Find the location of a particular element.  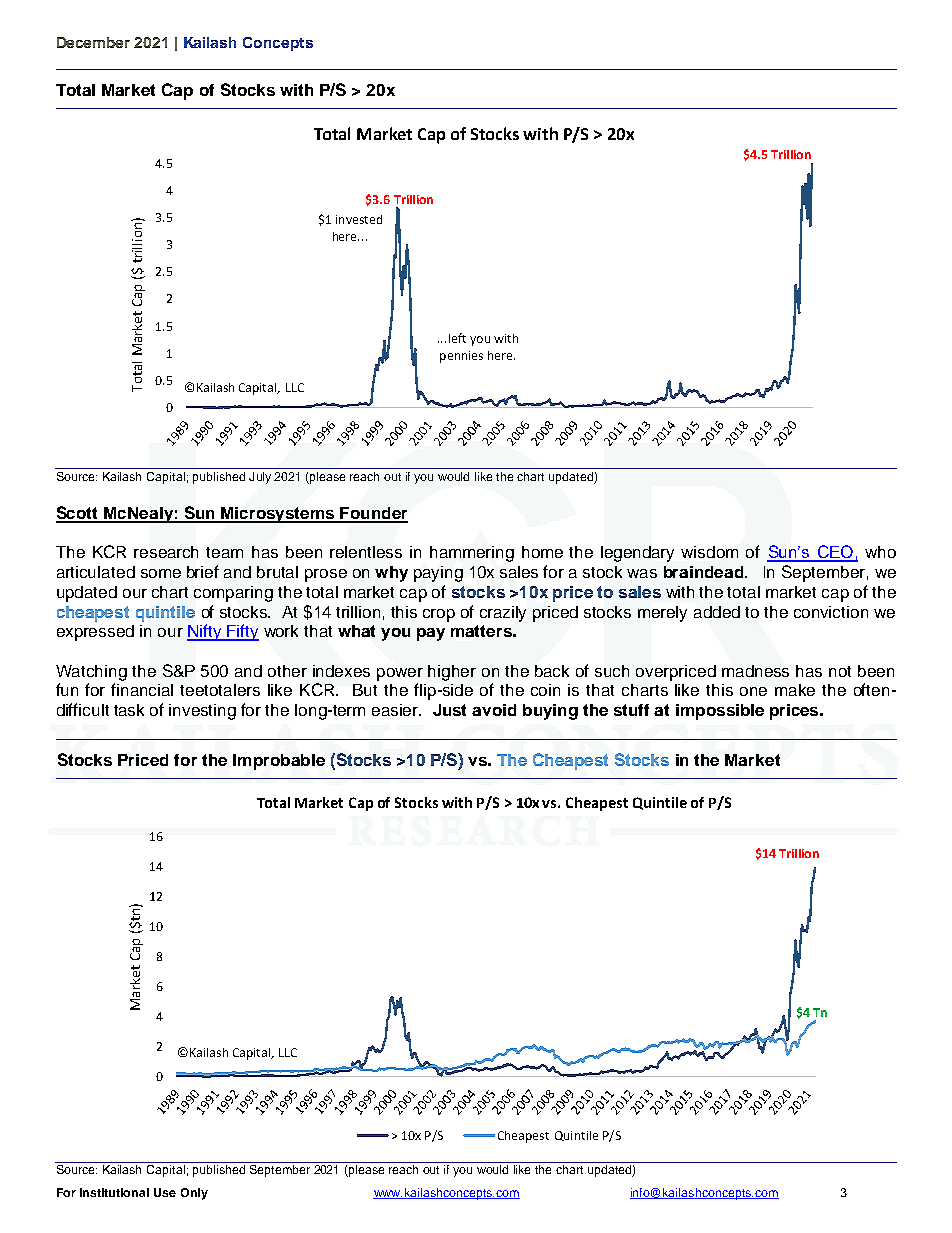

December is located at coordinates (93, 42).
